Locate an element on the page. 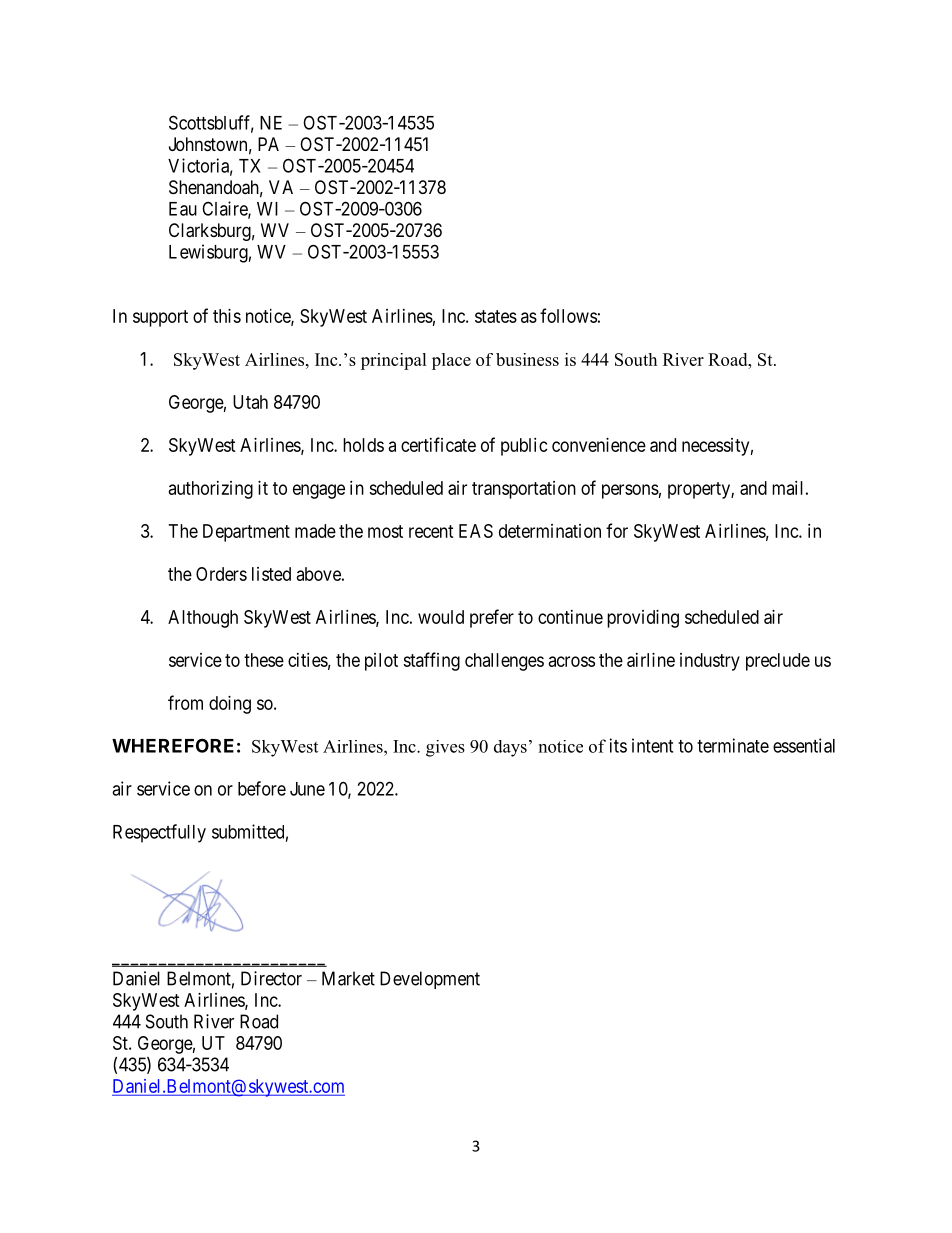  providing is located at coordinates (643, 619).
